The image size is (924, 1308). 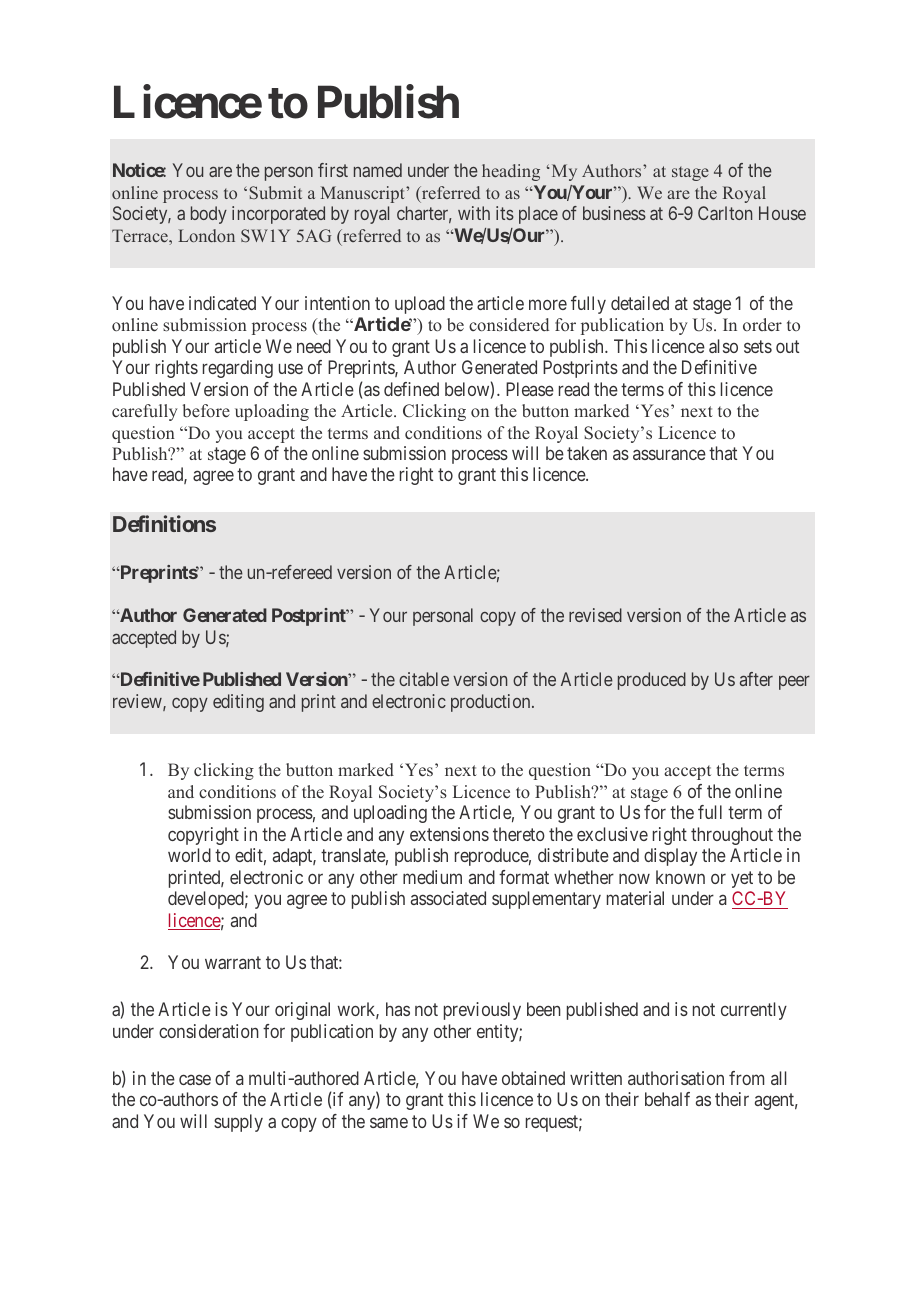 What do you see at coordinates (725, 213) in the document?
I see `Carlton` at bounding box center [725, 213].
